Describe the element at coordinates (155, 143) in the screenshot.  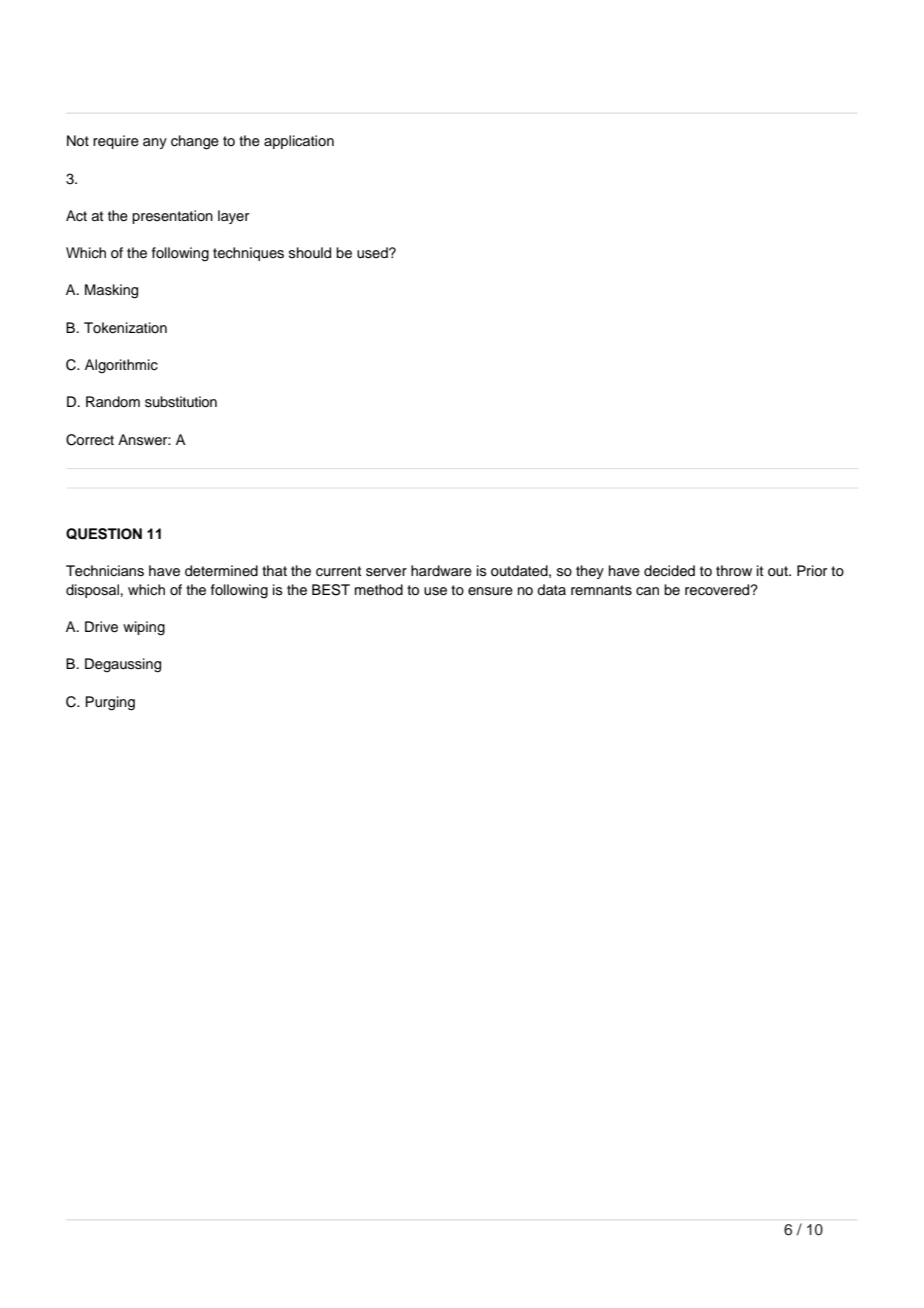
I see `any` at that location.
